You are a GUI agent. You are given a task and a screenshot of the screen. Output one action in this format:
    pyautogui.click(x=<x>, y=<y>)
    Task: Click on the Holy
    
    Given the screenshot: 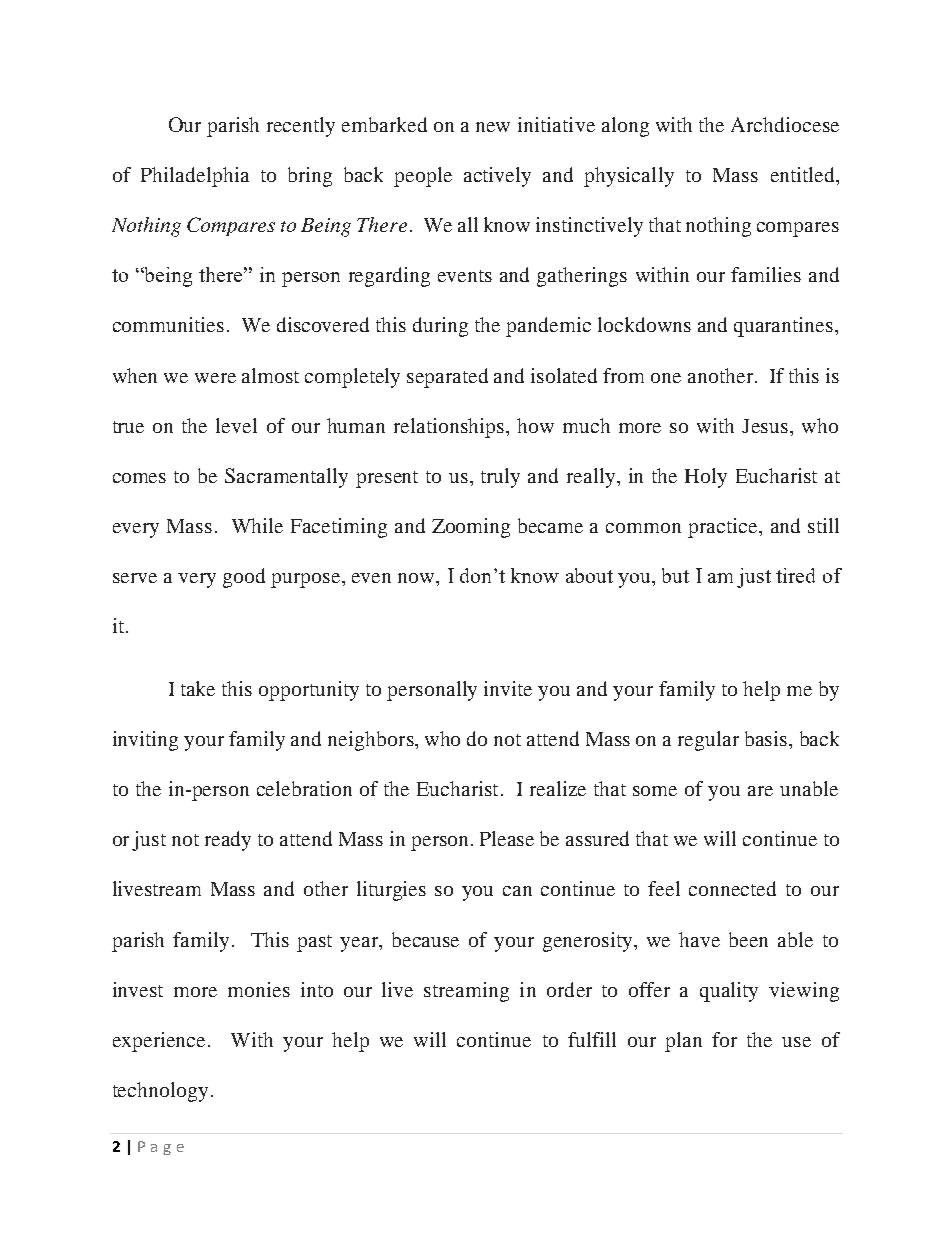 What is the action you would take?
    pyautogui.click(x=706, y=478)
